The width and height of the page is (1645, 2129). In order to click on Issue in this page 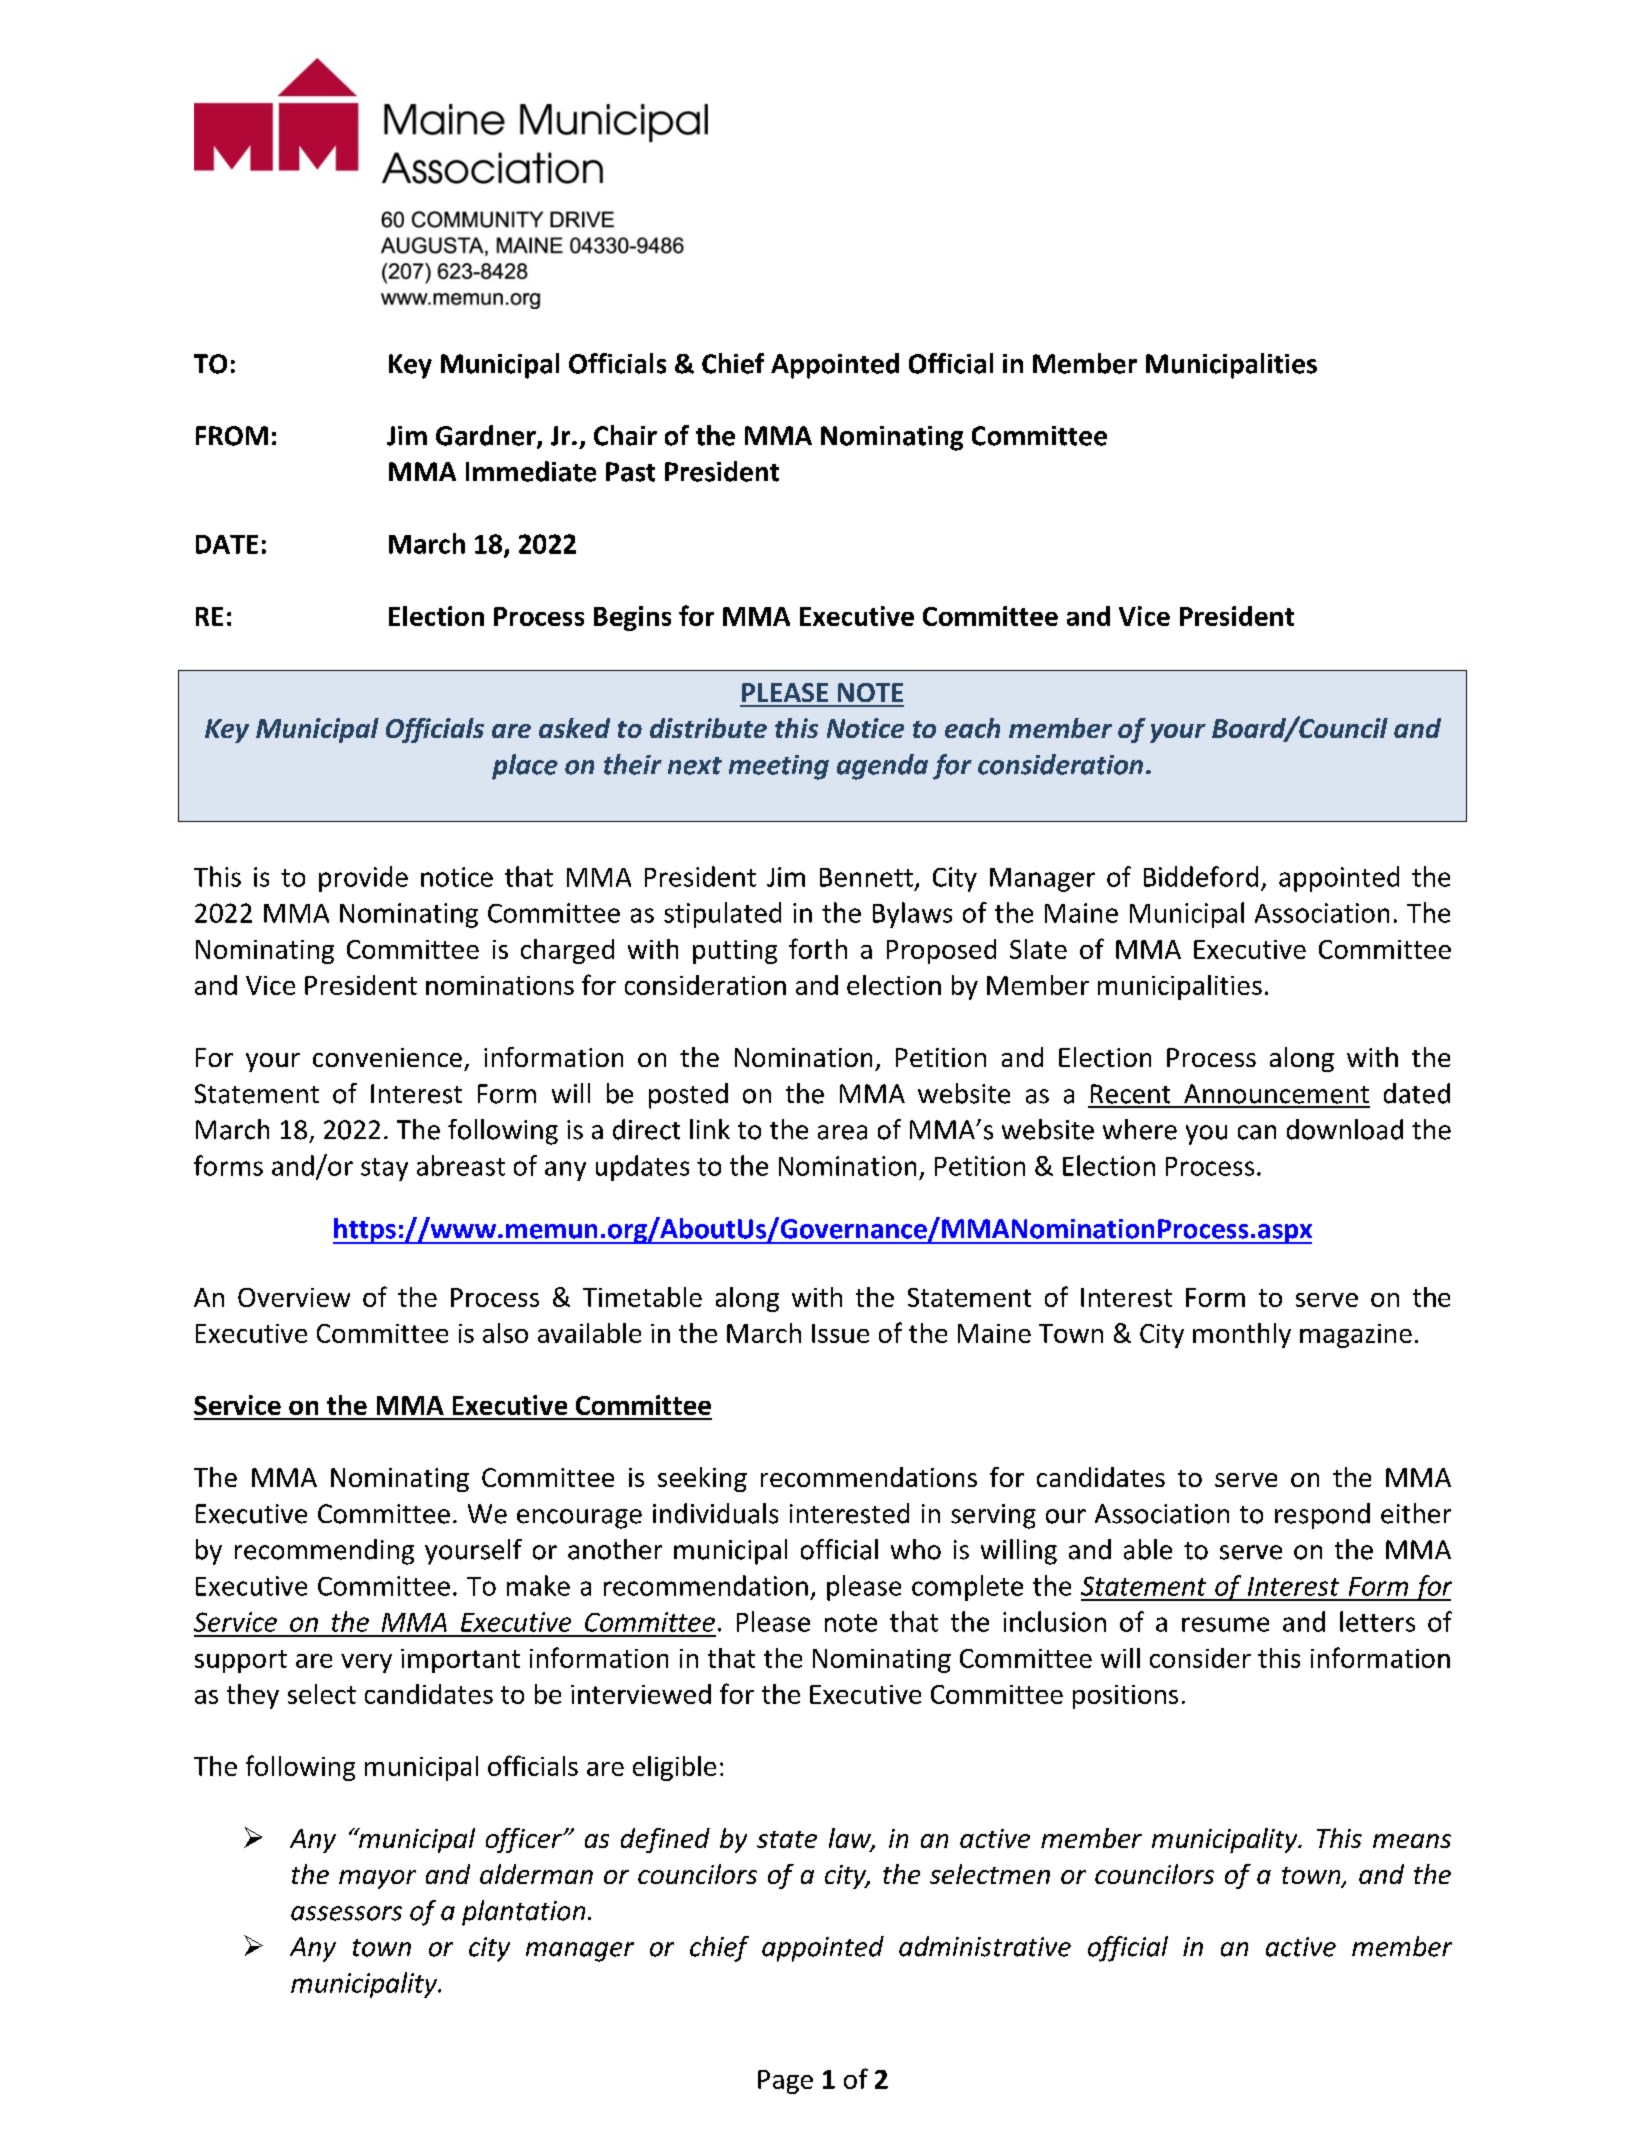, I will do `click(840, 1333)`.
